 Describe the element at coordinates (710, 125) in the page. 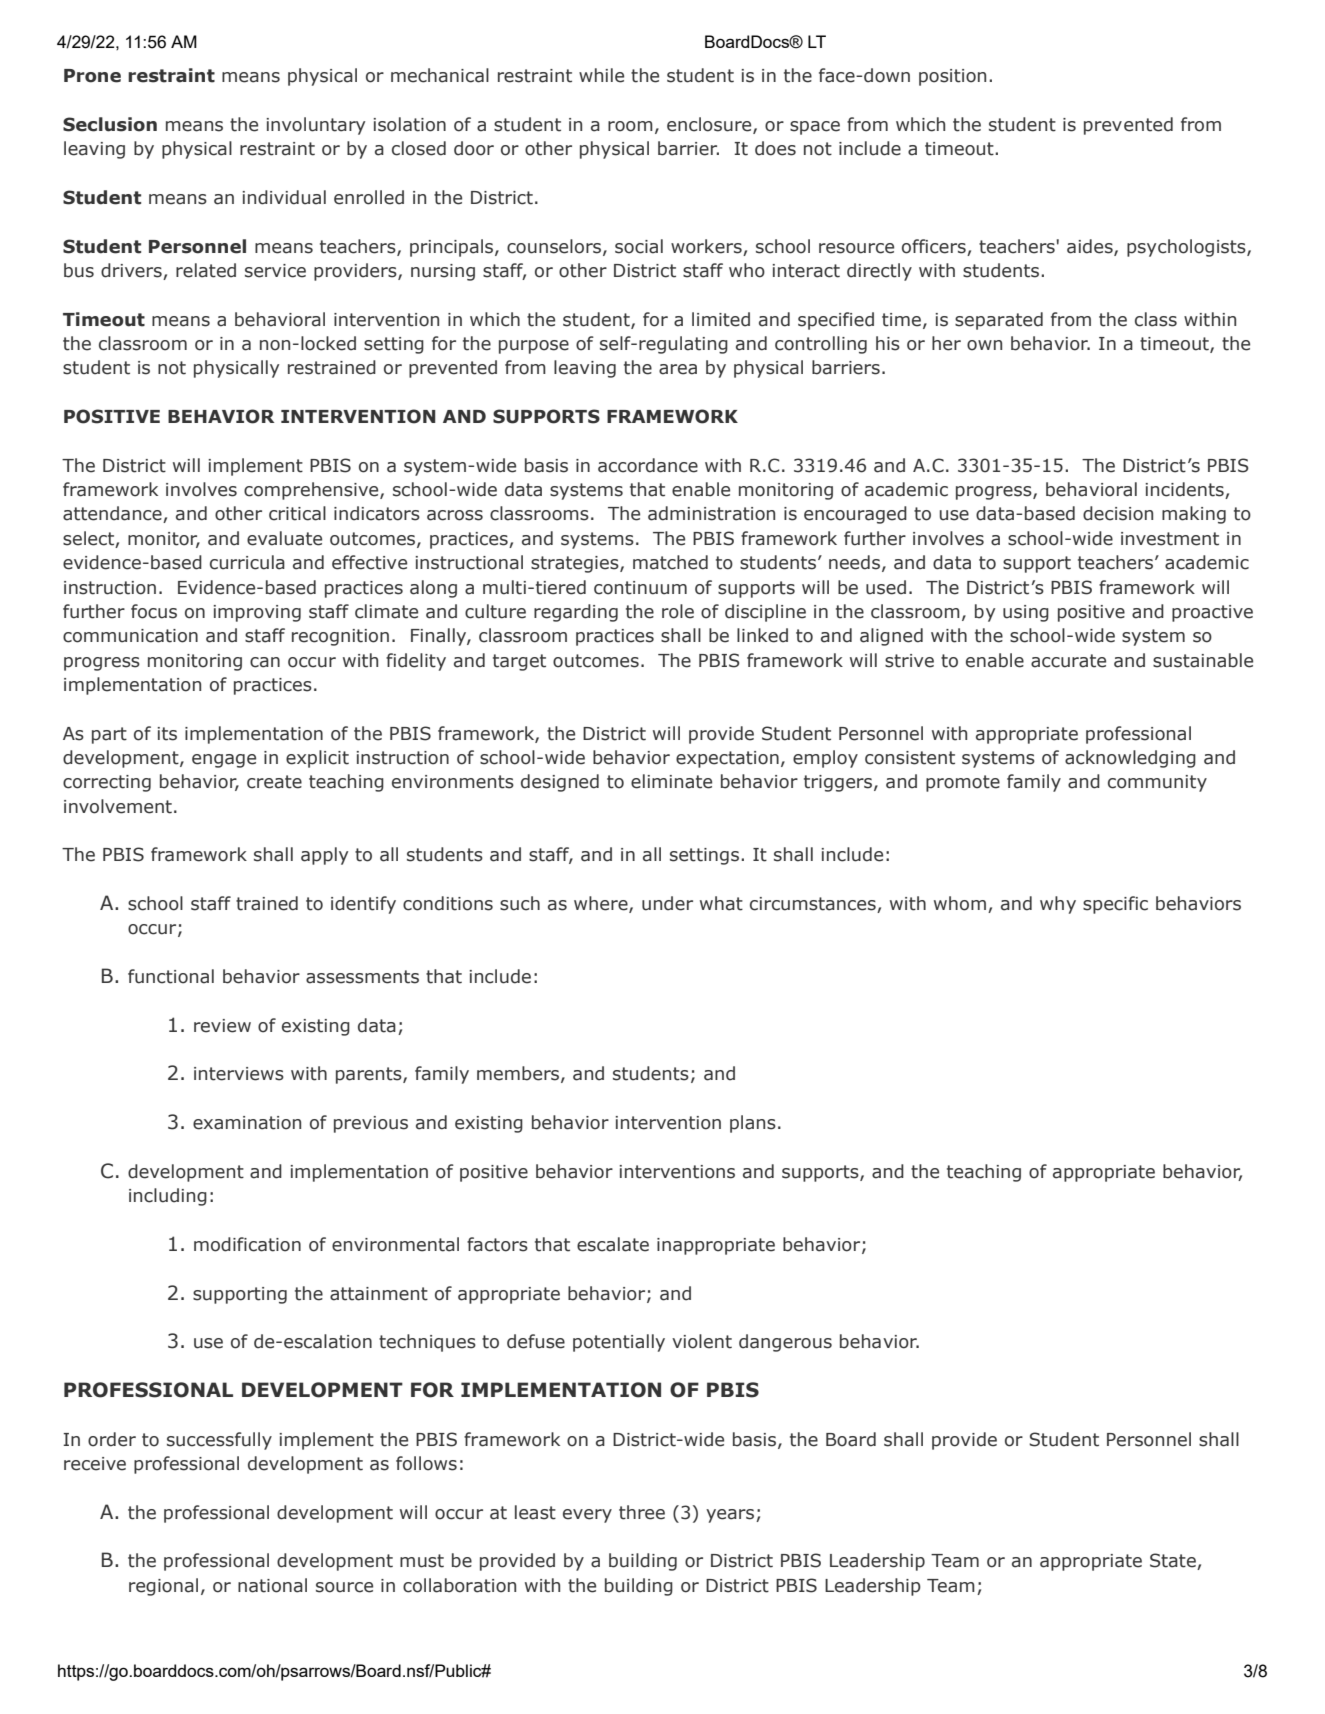

I see `enclosure` at that location.
